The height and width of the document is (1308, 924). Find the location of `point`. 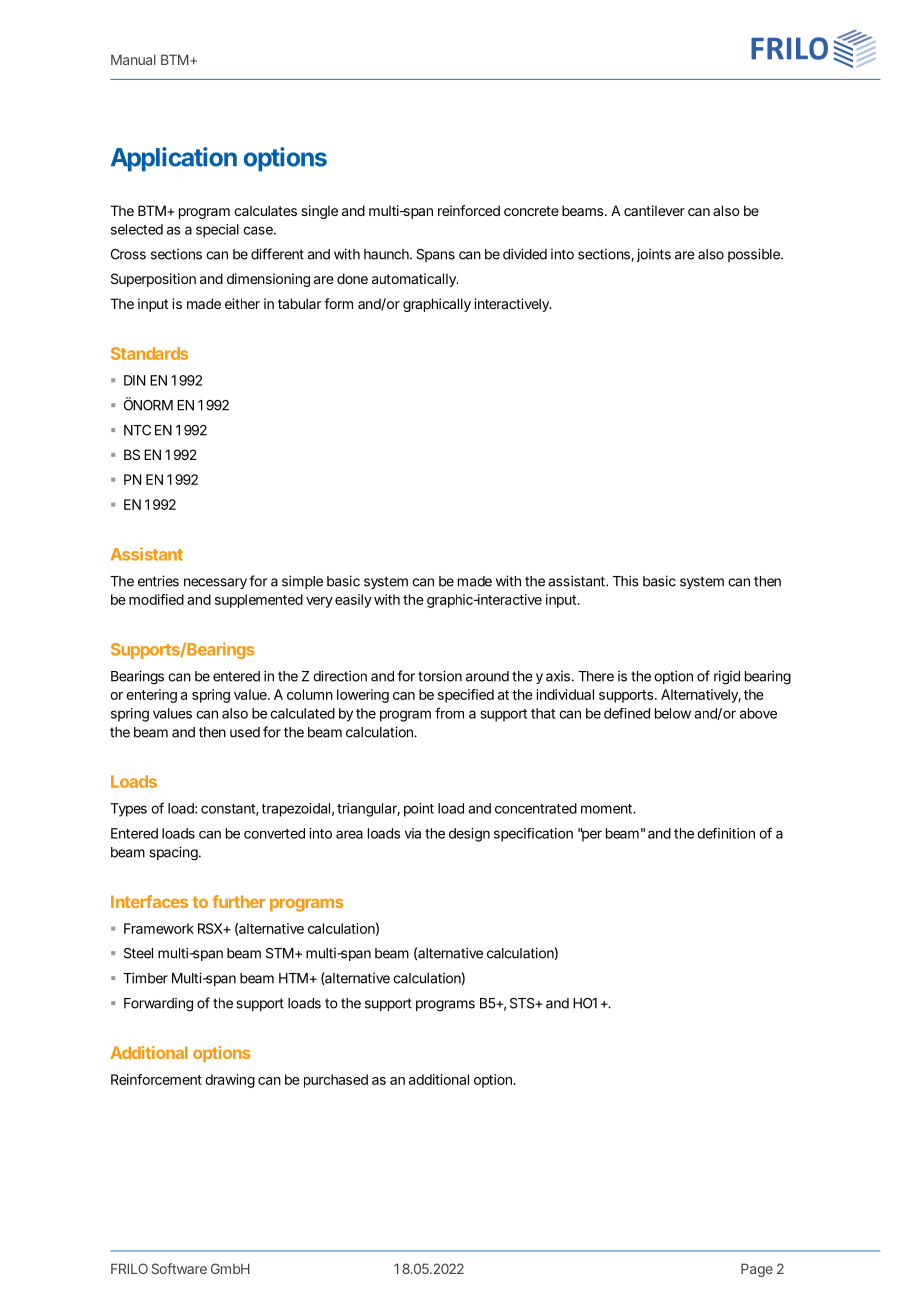

point is located at coordinates (419, 810).
